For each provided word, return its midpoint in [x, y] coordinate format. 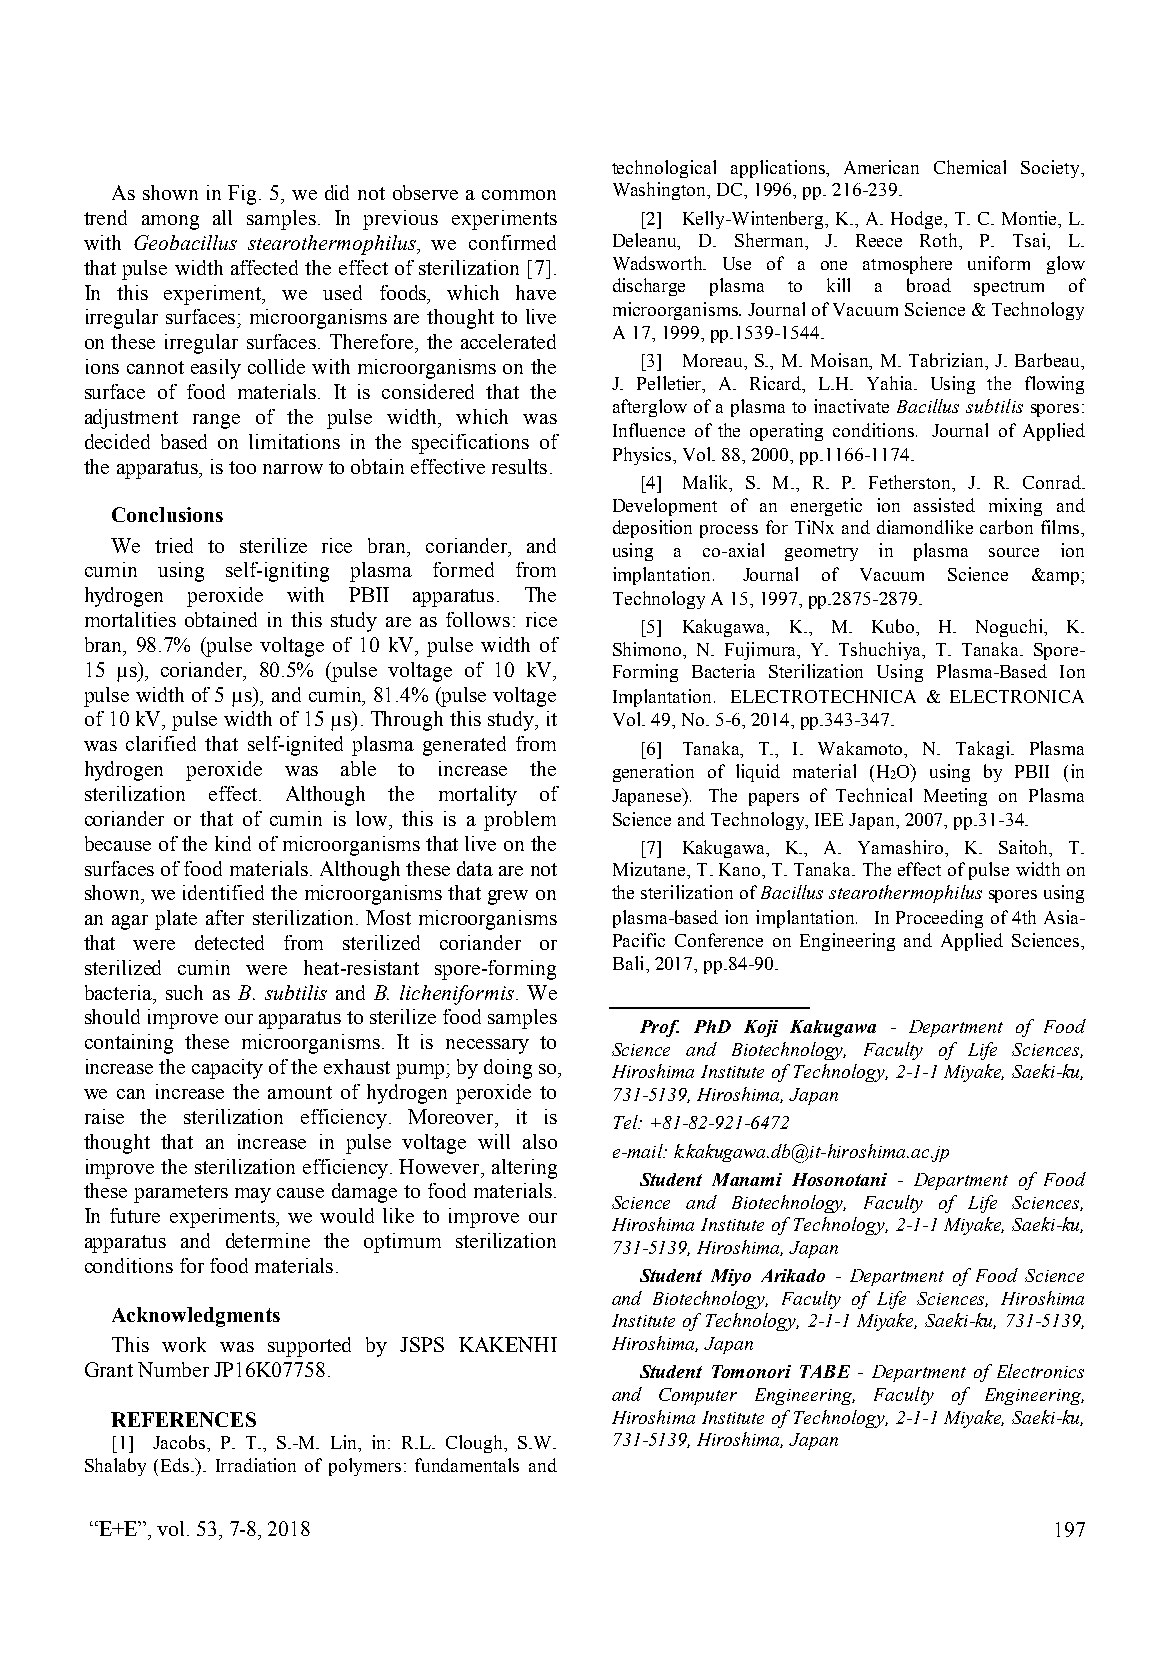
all [222, 217]
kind [233, 843]
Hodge [918, 220]
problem [520, 821]
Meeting [955, 797]
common [519, 195]
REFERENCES [183, 1419]
